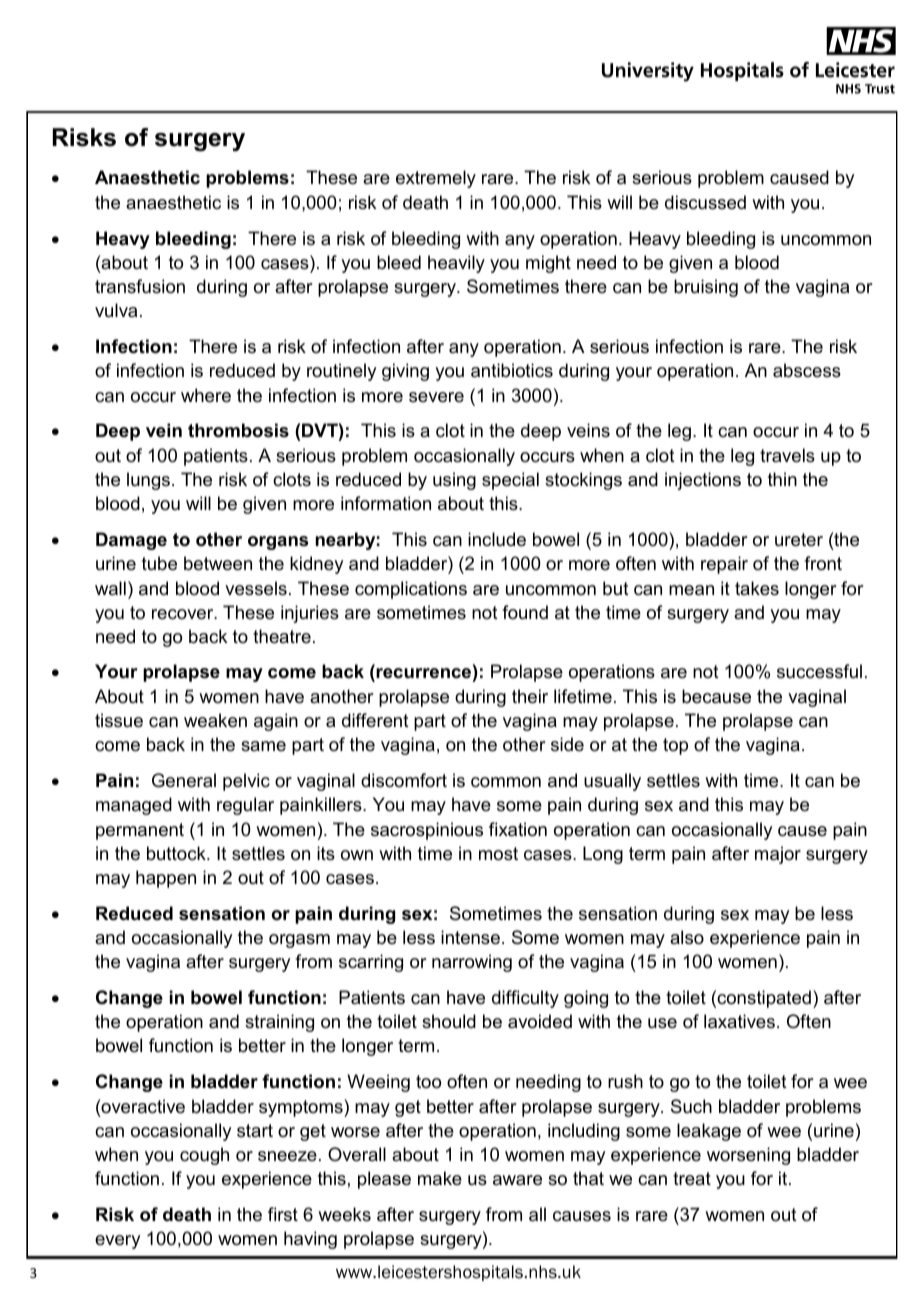 The width and height of the screenshot is (924, 1308). I want to click on travels, so click(787, 455).
